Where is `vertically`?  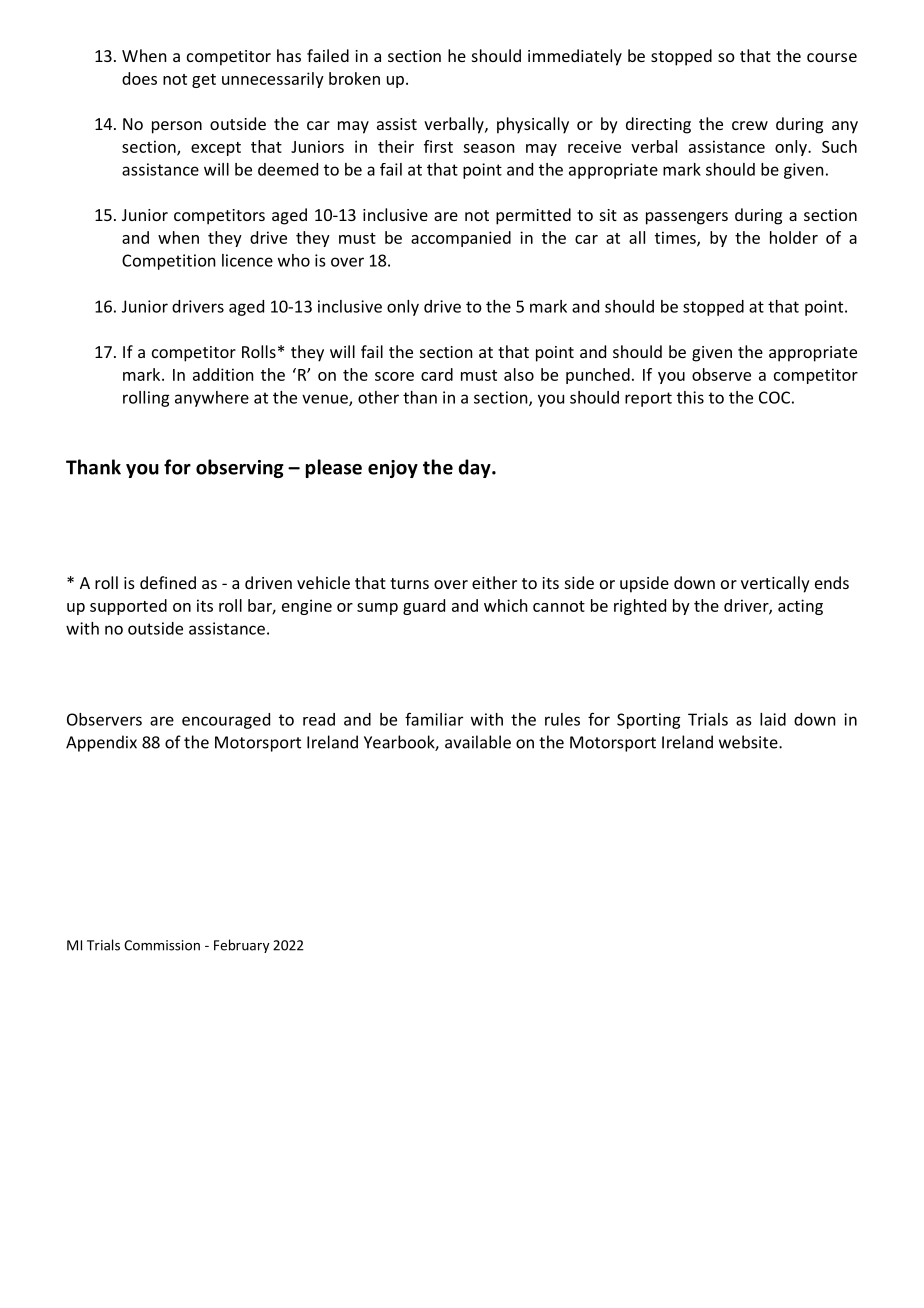 vertically is located at coordinates (775, 584).
